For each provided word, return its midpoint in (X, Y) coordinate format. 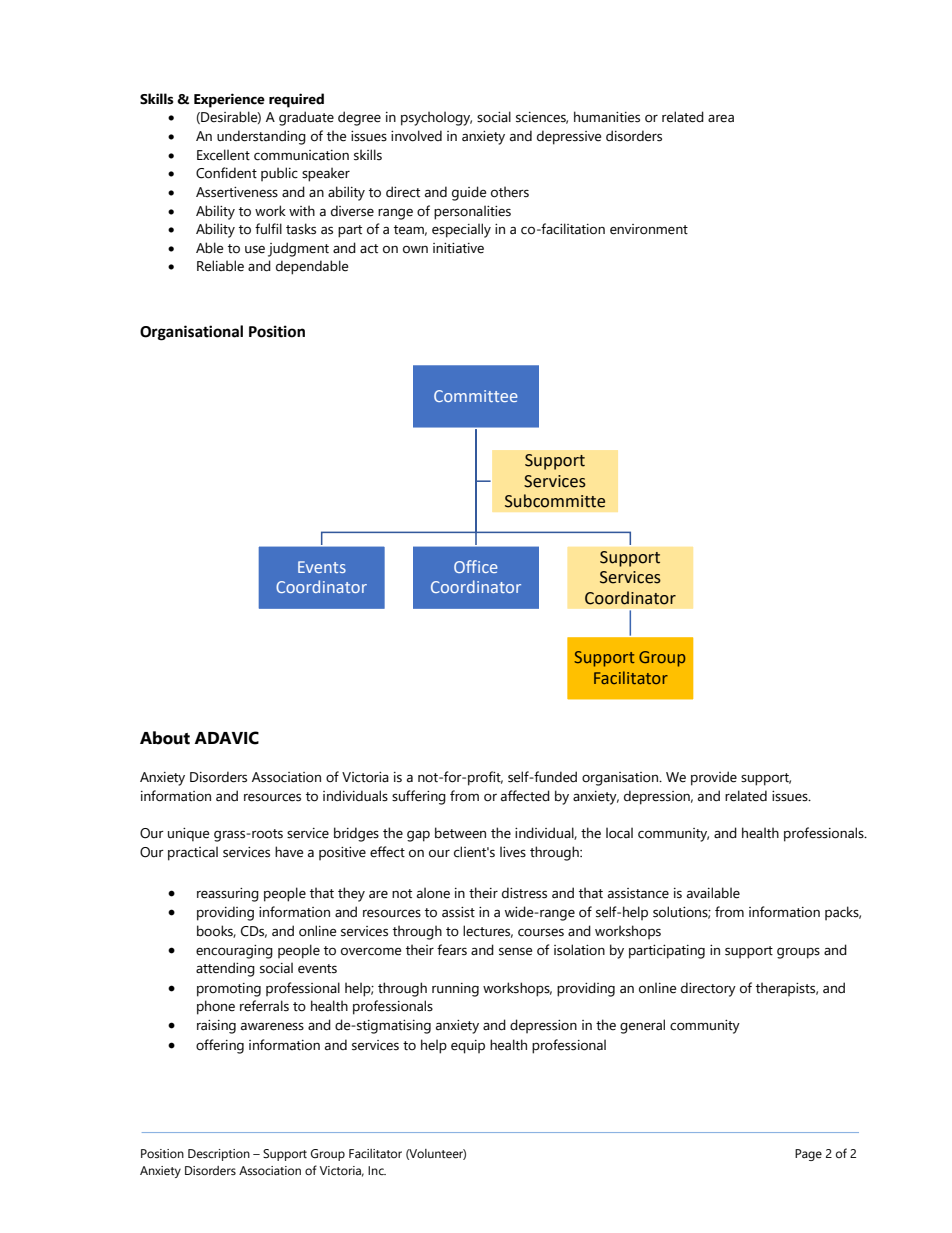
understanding (261, 137)
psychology (436, 118)
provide (714, 778)
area (721, 118)
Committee (476, 396)
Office (476, 566)
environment (649, 229)
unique (188, 835)
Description (219, 1155)
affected (525, 796)
